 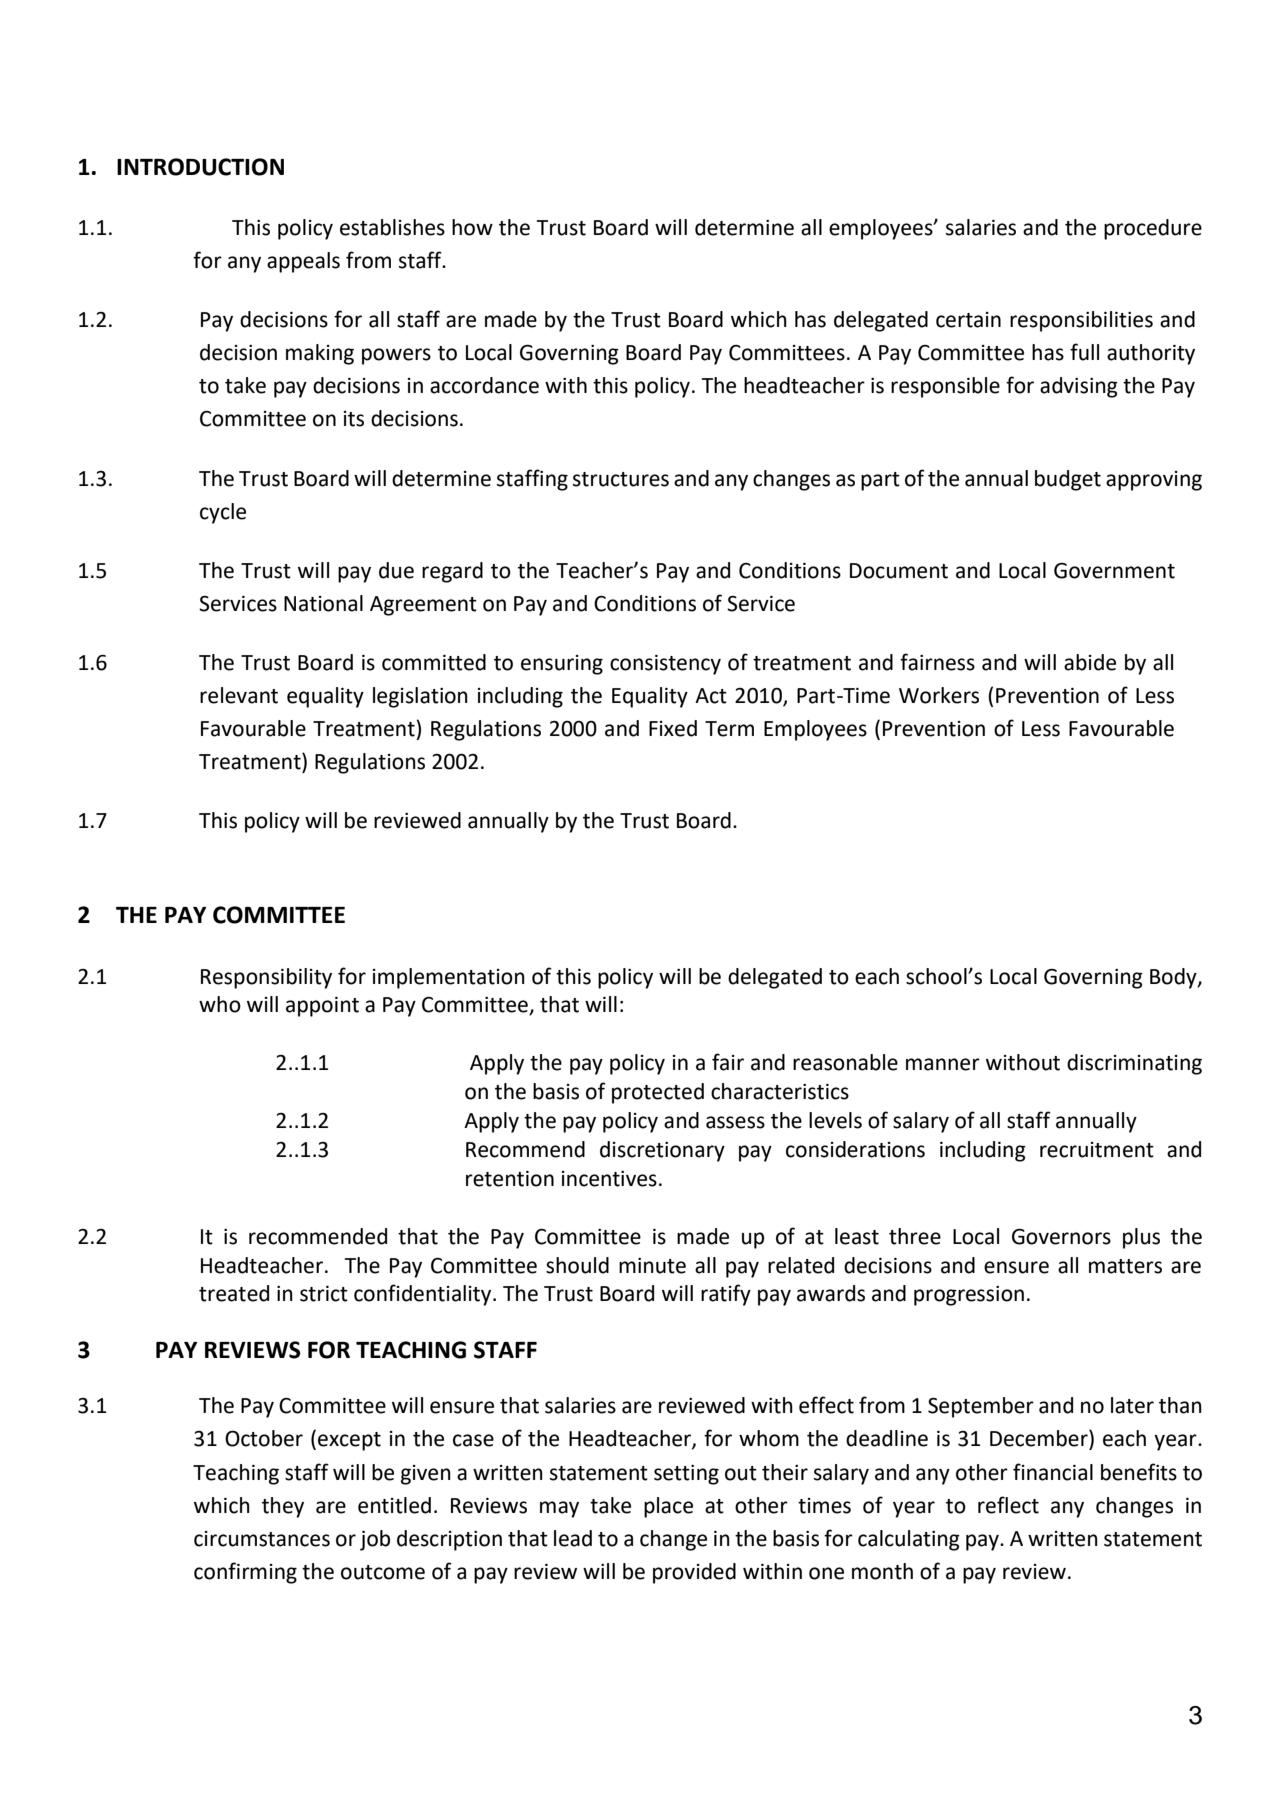 What do you see at coordinates (1134, 1064) in the image?
I see `discriminating` at bounding box center [1134, 1064].
